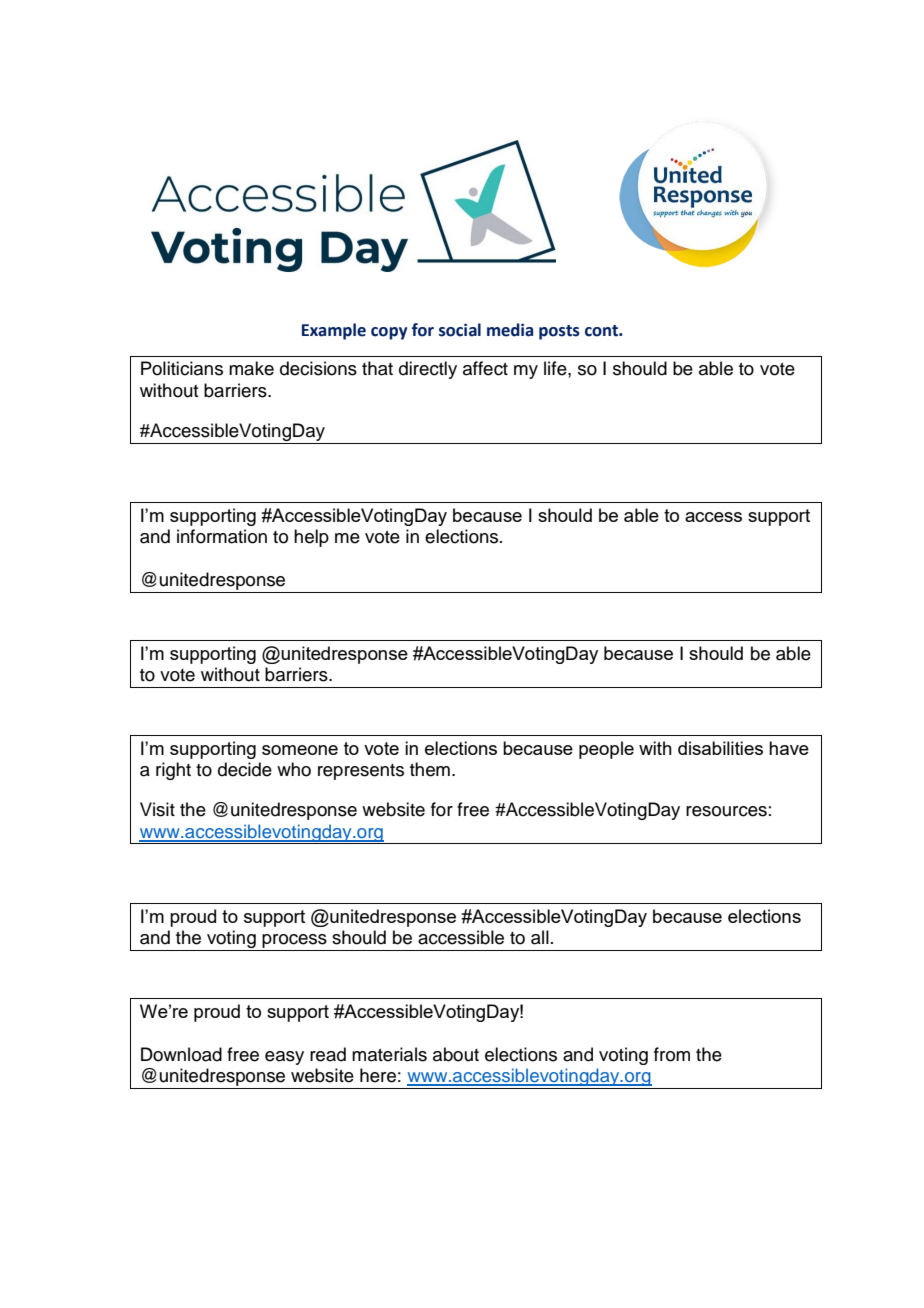  Describe the element at coordinates (559, 332) in the page. I see `posts` at that location.
